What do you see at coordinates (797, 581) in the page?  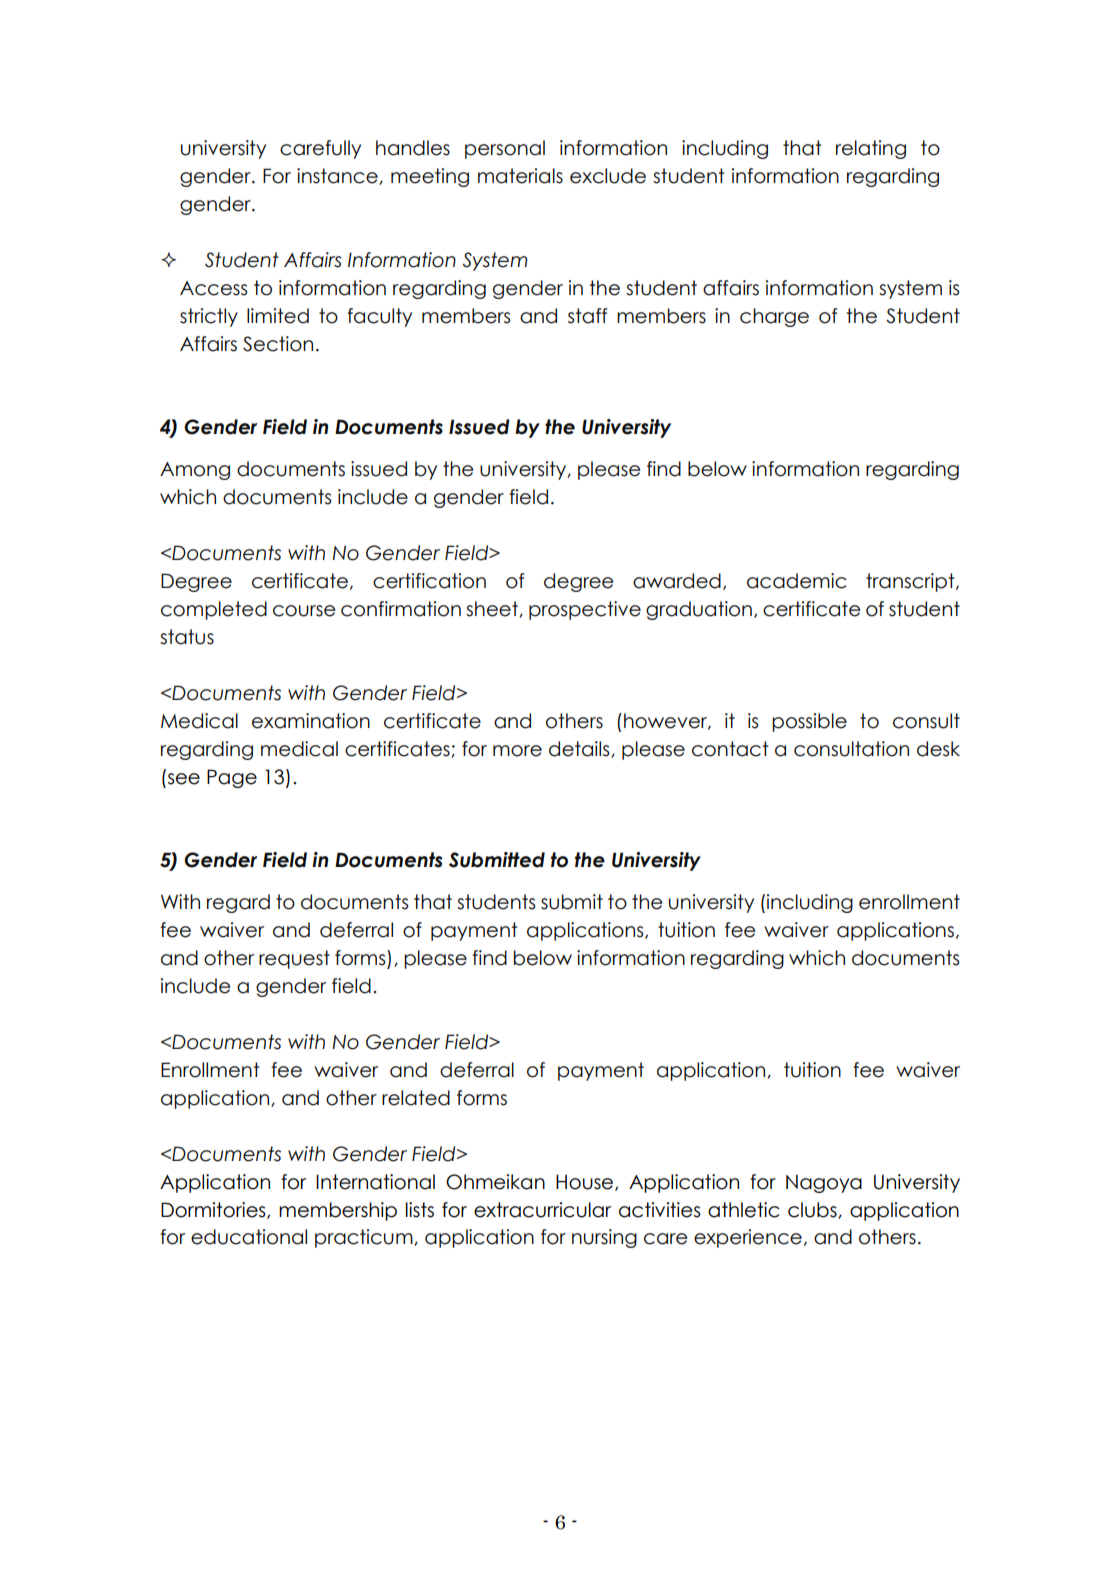 I see `academic` at bounding box center [797, 581].
